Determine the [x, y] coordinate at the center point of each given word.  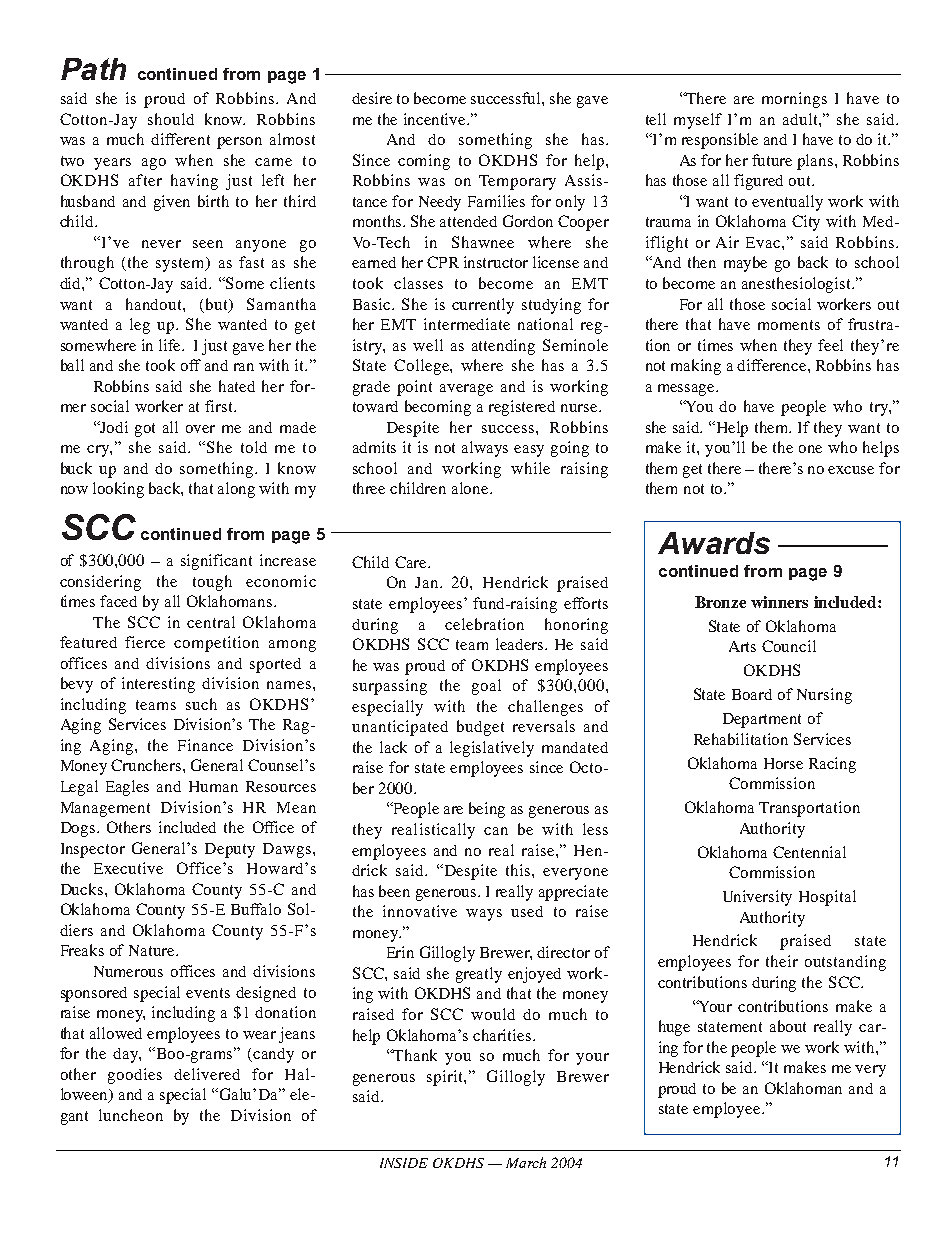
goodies [135, 1076]
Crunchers [147, 765]
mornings [794, 100]
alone [471, 488]
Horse [783, 763]
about [788, 1026]
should [171, 119]
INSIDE [404, 1163]
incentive [436, 119]
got [145, 430]
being [487, 810]
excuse [851, 470]
